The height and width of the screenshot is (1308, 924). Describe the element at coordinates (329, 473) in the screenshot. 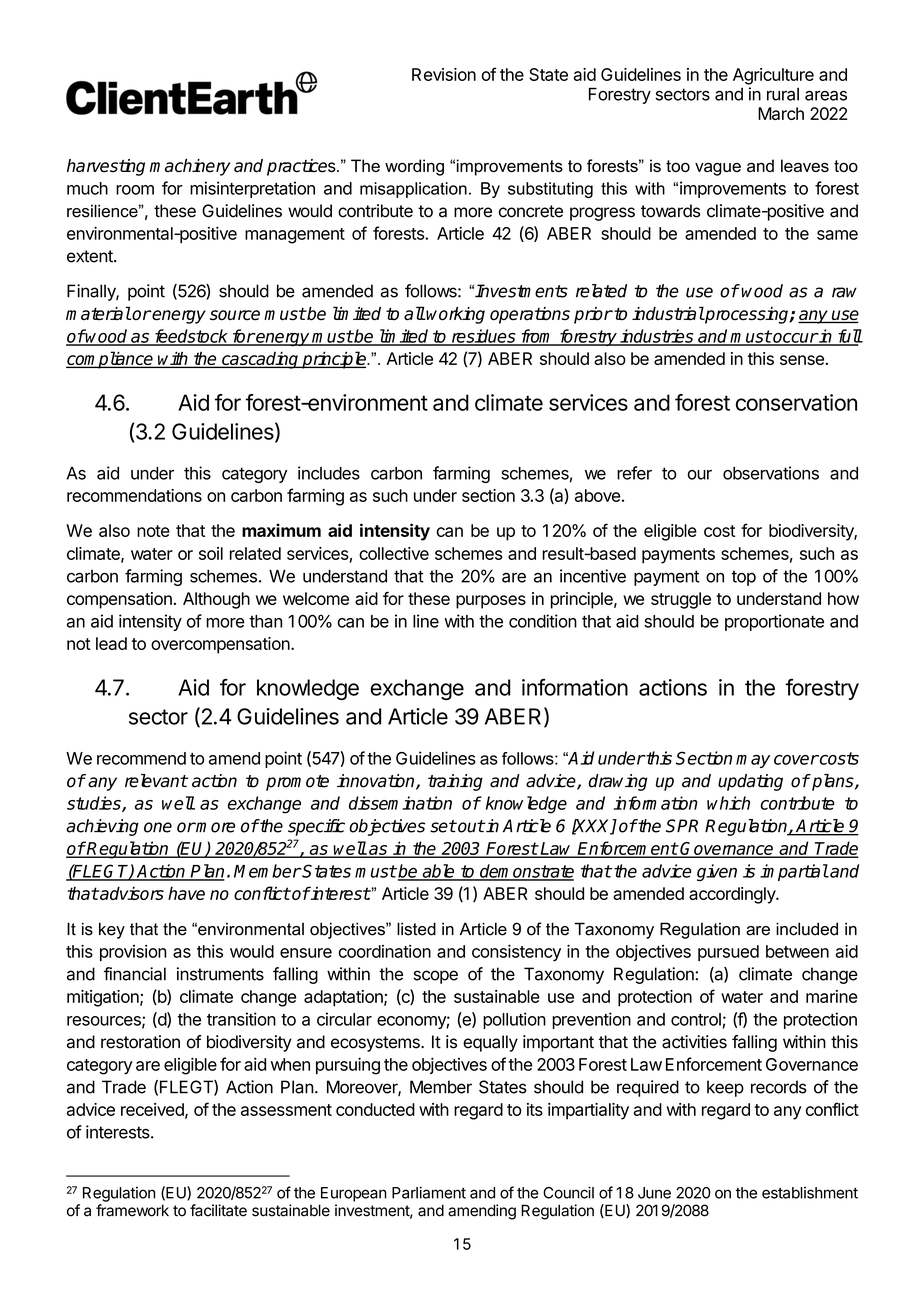

I see `includes` at that location.
